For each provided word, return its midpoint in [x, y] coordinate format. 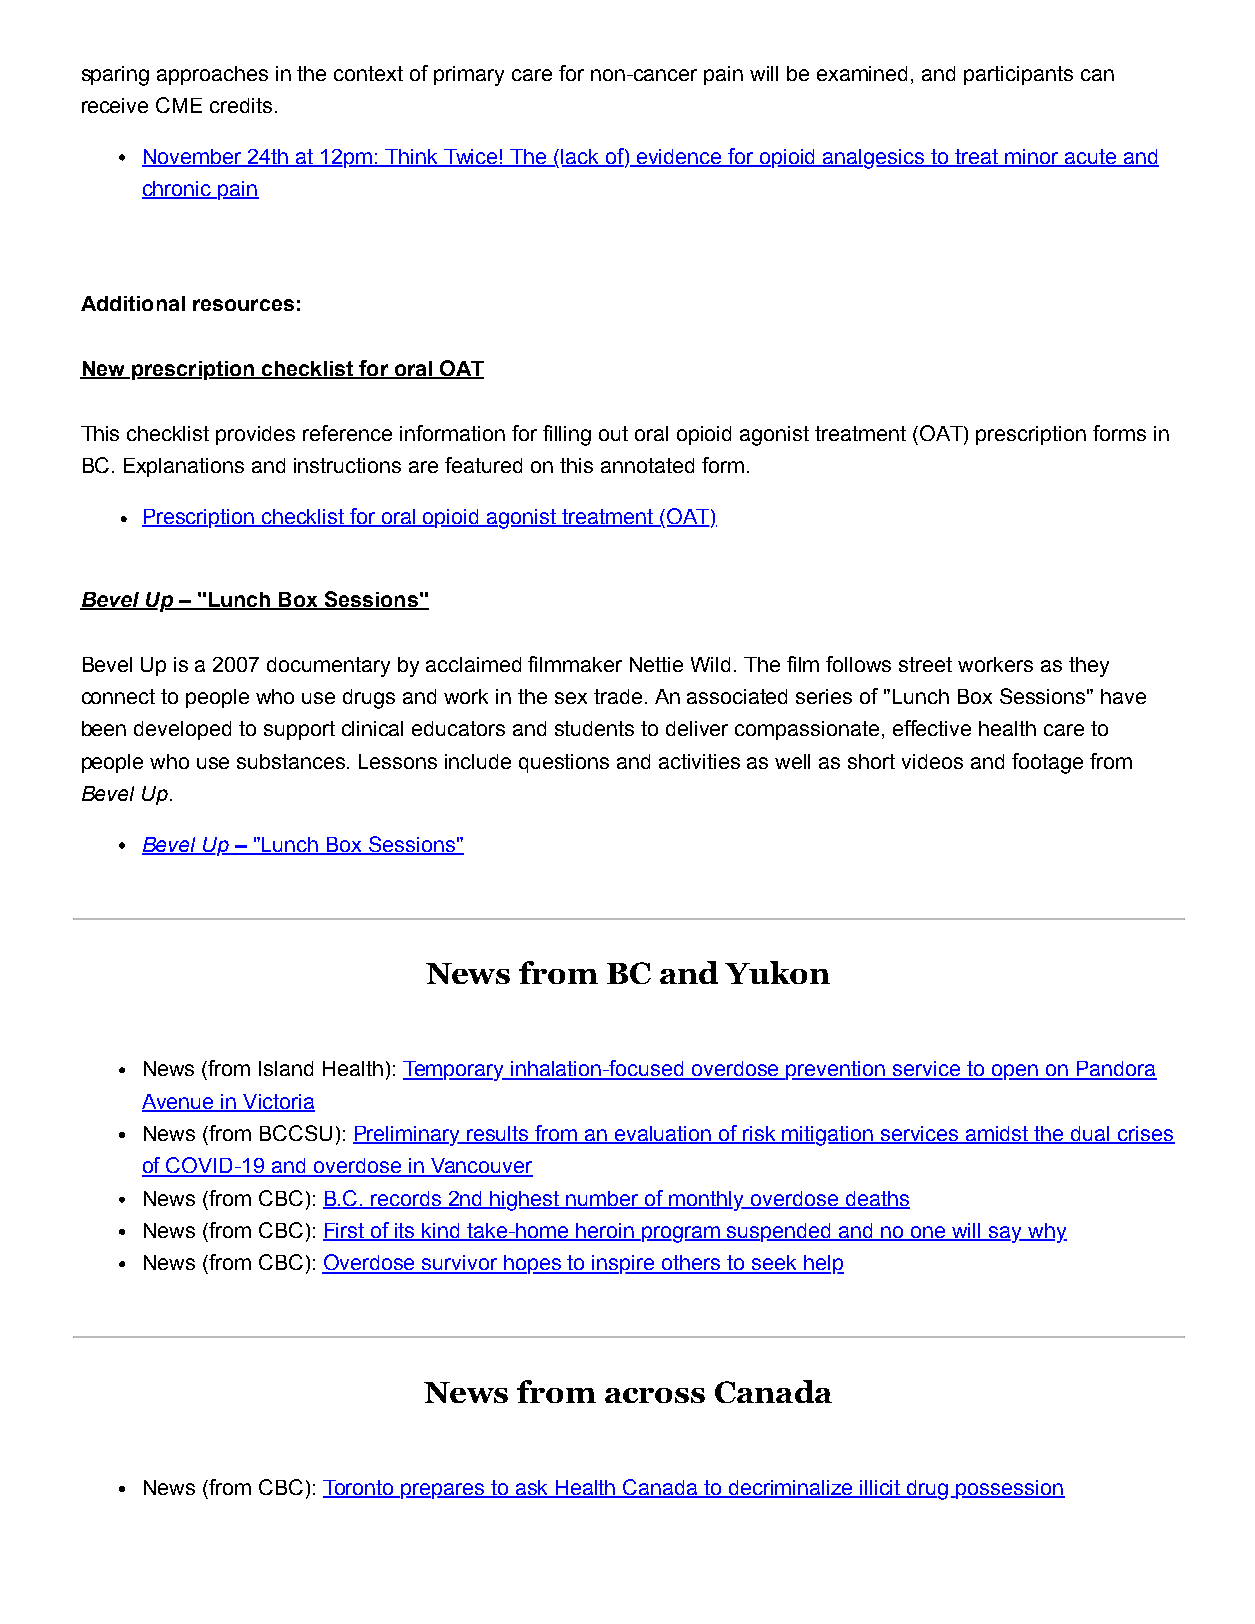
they [1089, 667]
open [1014, 1072]
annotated [647, 465]
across [655, 1395]
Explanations [184, 467]
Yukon [777, 972]
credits [241, 105]
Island [286, 1068]
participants [1018, 75]
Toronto [359, 1489]
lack [581, 157]
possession [1010, 1489]
